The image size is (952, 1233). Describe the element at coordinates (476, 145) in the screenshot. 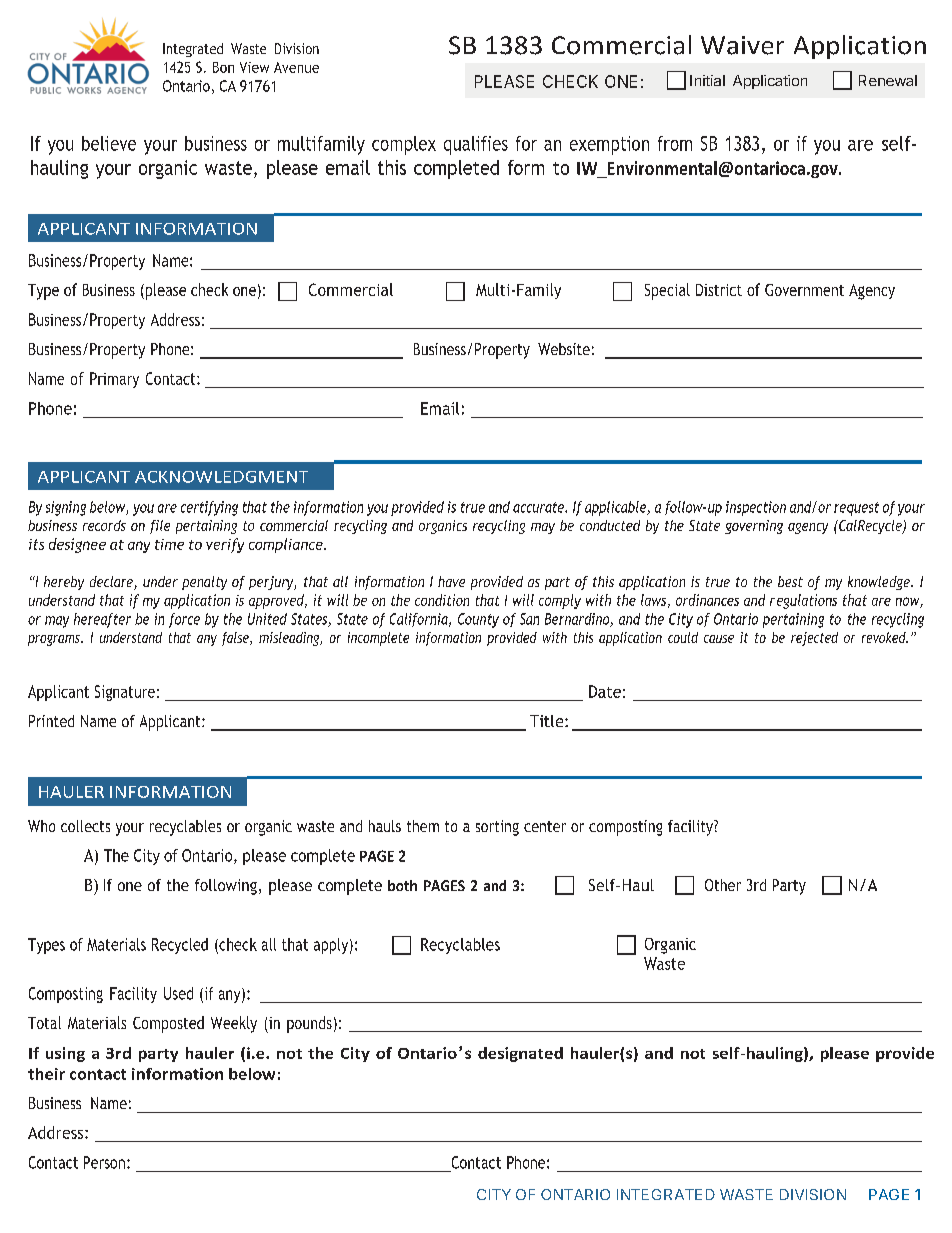

I see `qualifies` at that location.
